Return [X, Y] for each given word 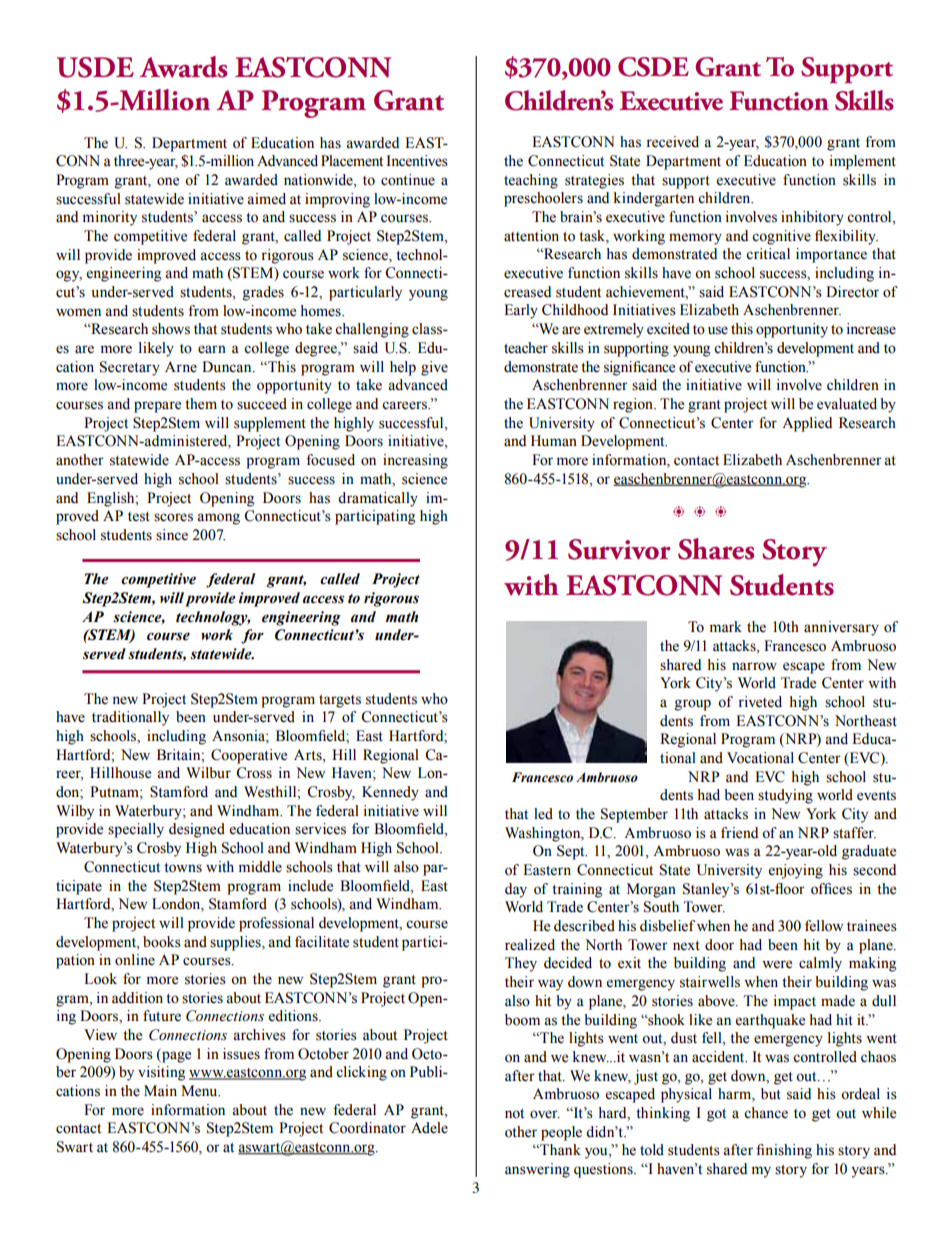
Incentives [417, 161]
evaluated [847, 404]
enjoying [796, 871]
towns [183, 868]
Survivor [619, 549]
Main [160, 1090]
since [172, 535]
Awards [183, 67]
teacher [526, 348]
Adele [429, 1128]
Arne [181, 367]
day [516, 890]
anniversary [841, 628]
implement [863, 162]
